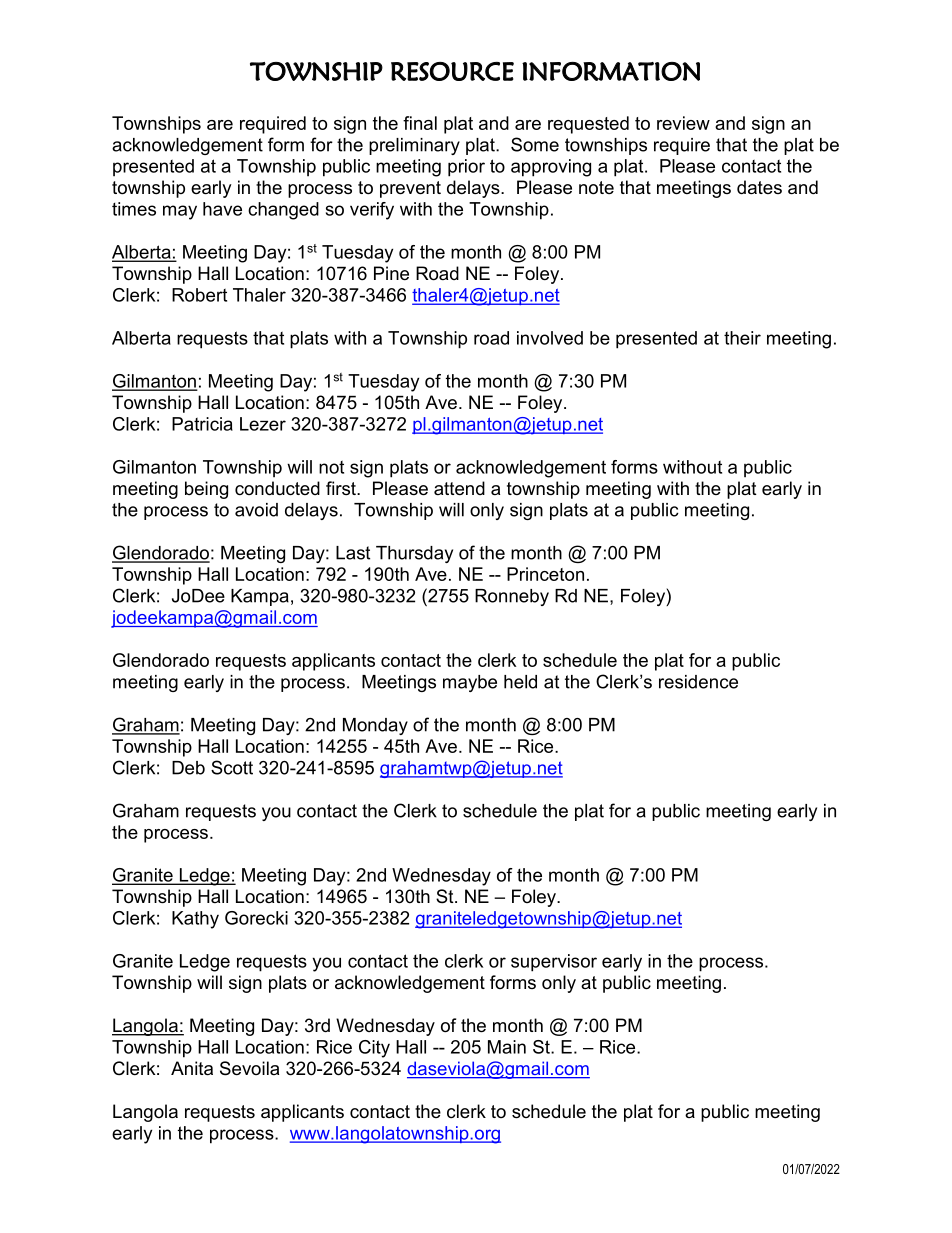 The image size is (952, 1233). Describe the element at coordinates (683, 123) in the screenshot. I see `review` at that location.
